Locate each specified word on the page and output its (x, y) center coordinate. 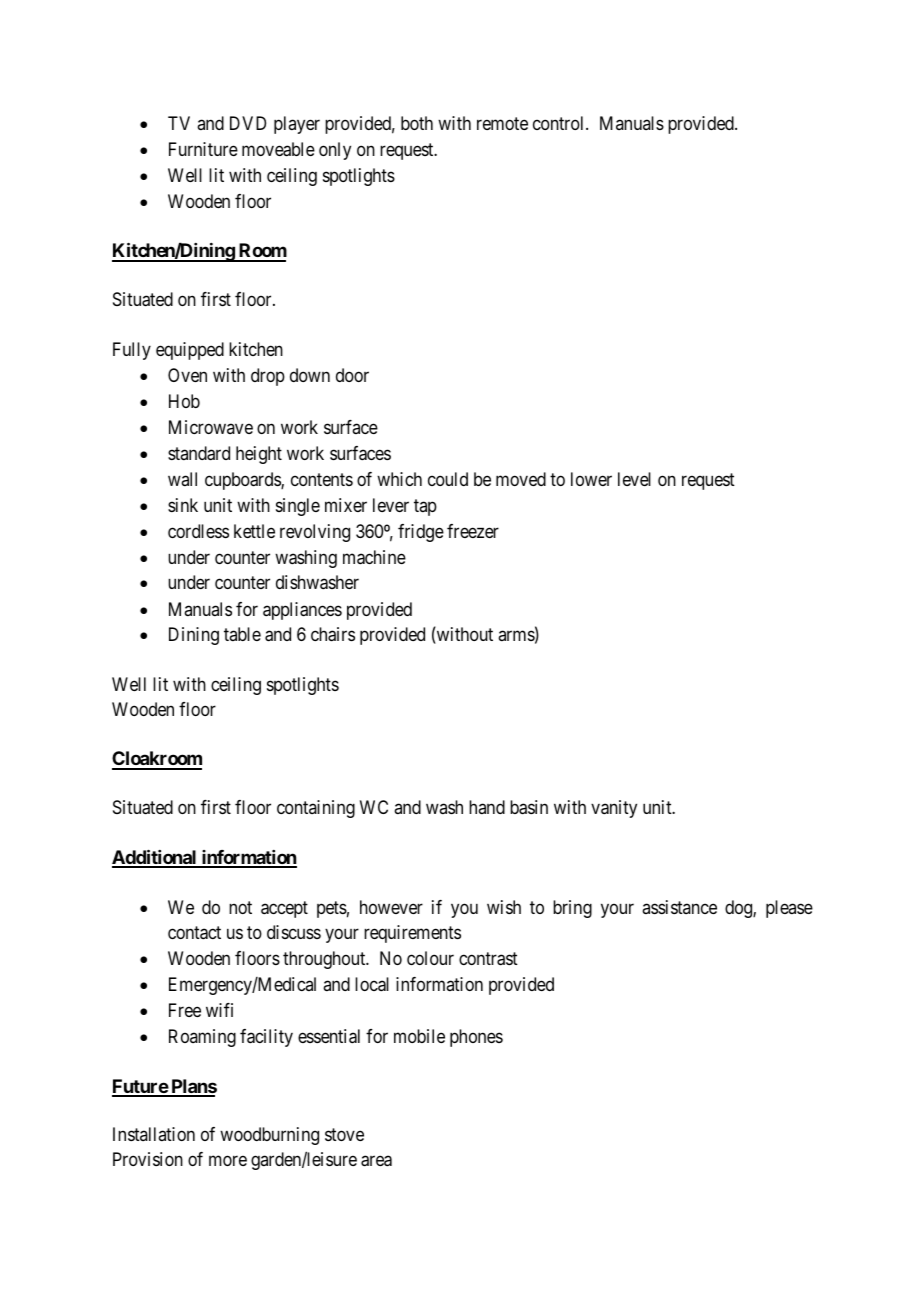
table (242, 634)
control (560, 123)
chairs (333, 634)
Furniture (203, 149)
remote (502, 123)
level (634, 479)
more (228, 1160)
